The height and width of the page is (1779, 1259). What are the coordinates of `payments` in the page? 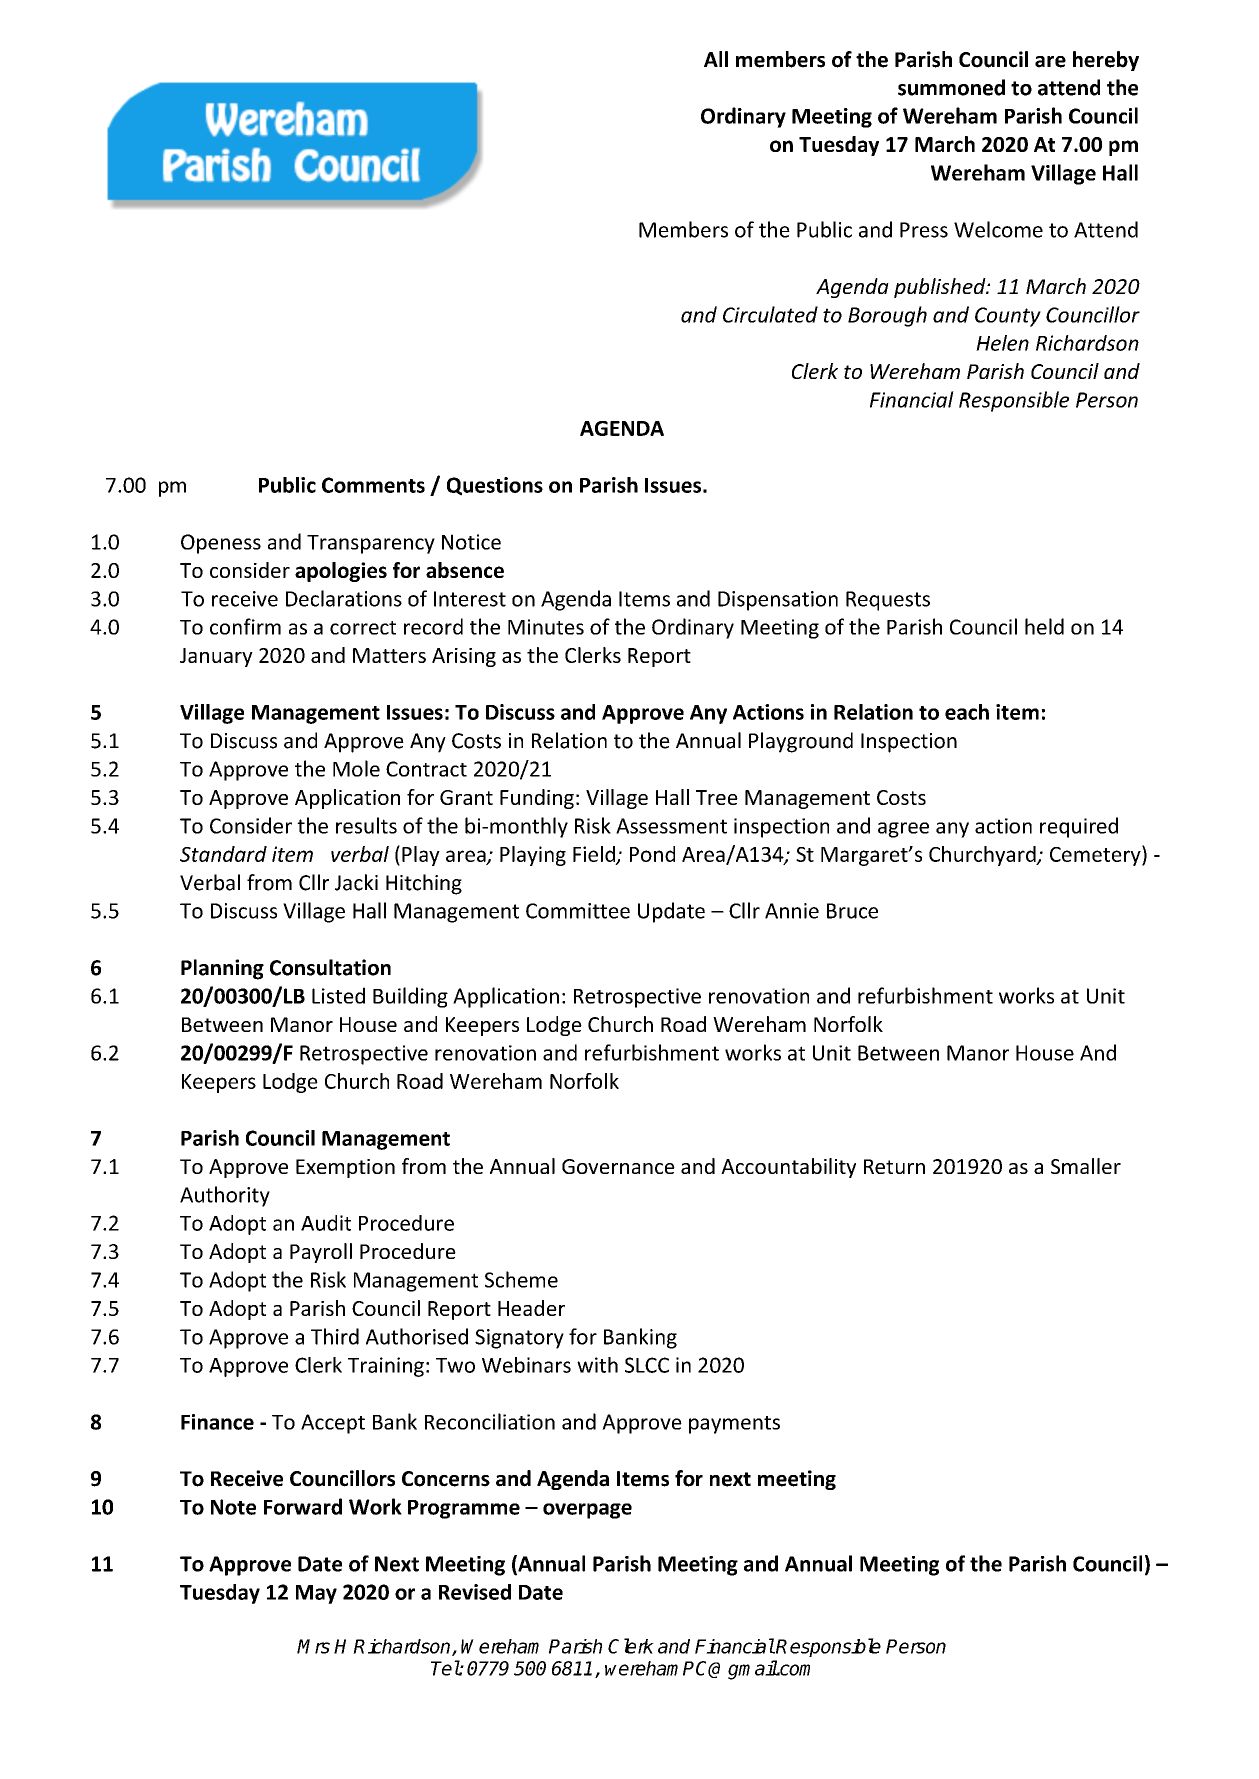 It's located at (734, 1425).
